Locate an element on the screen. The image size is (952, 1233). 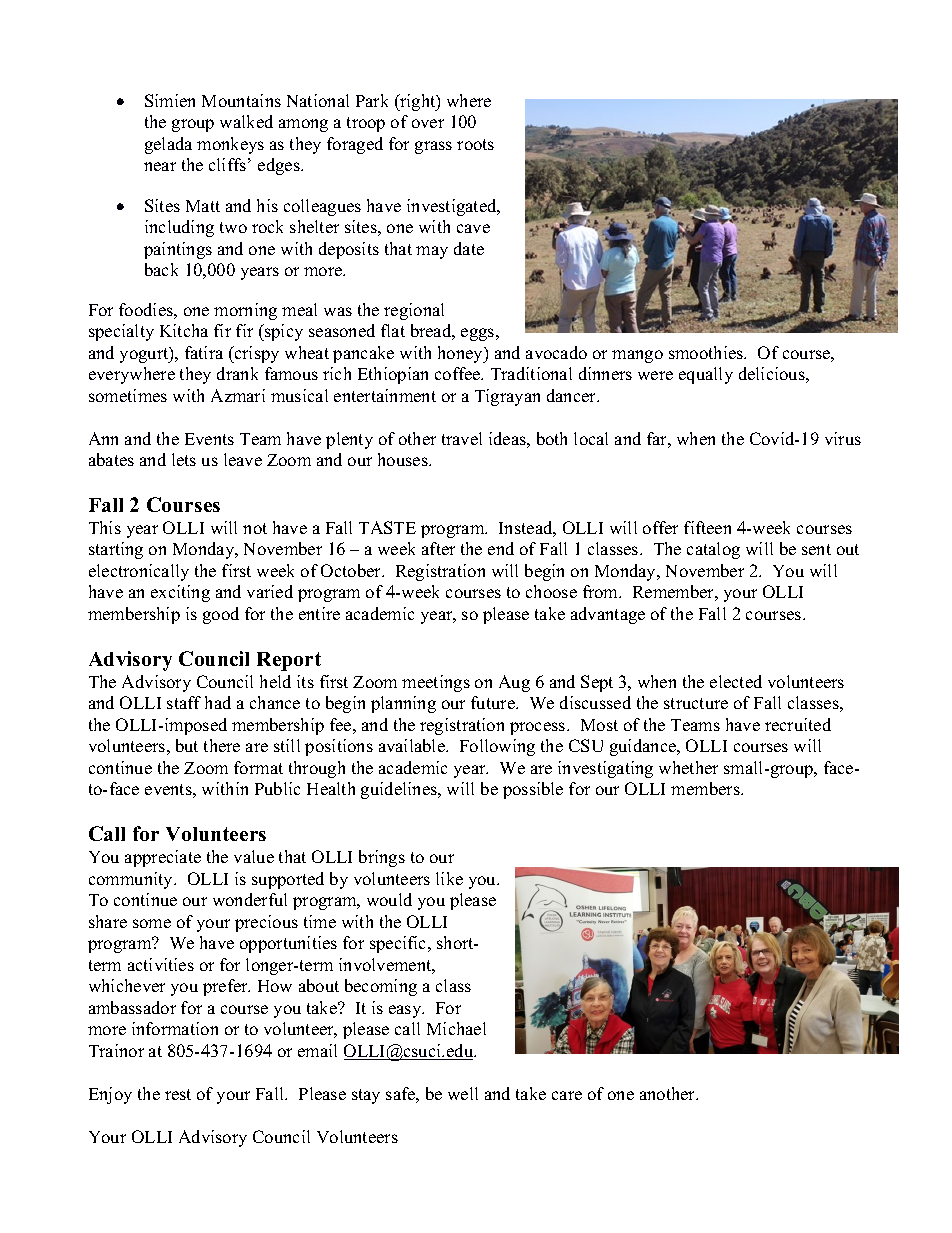
catalog is located at coordinates (713, 550).
